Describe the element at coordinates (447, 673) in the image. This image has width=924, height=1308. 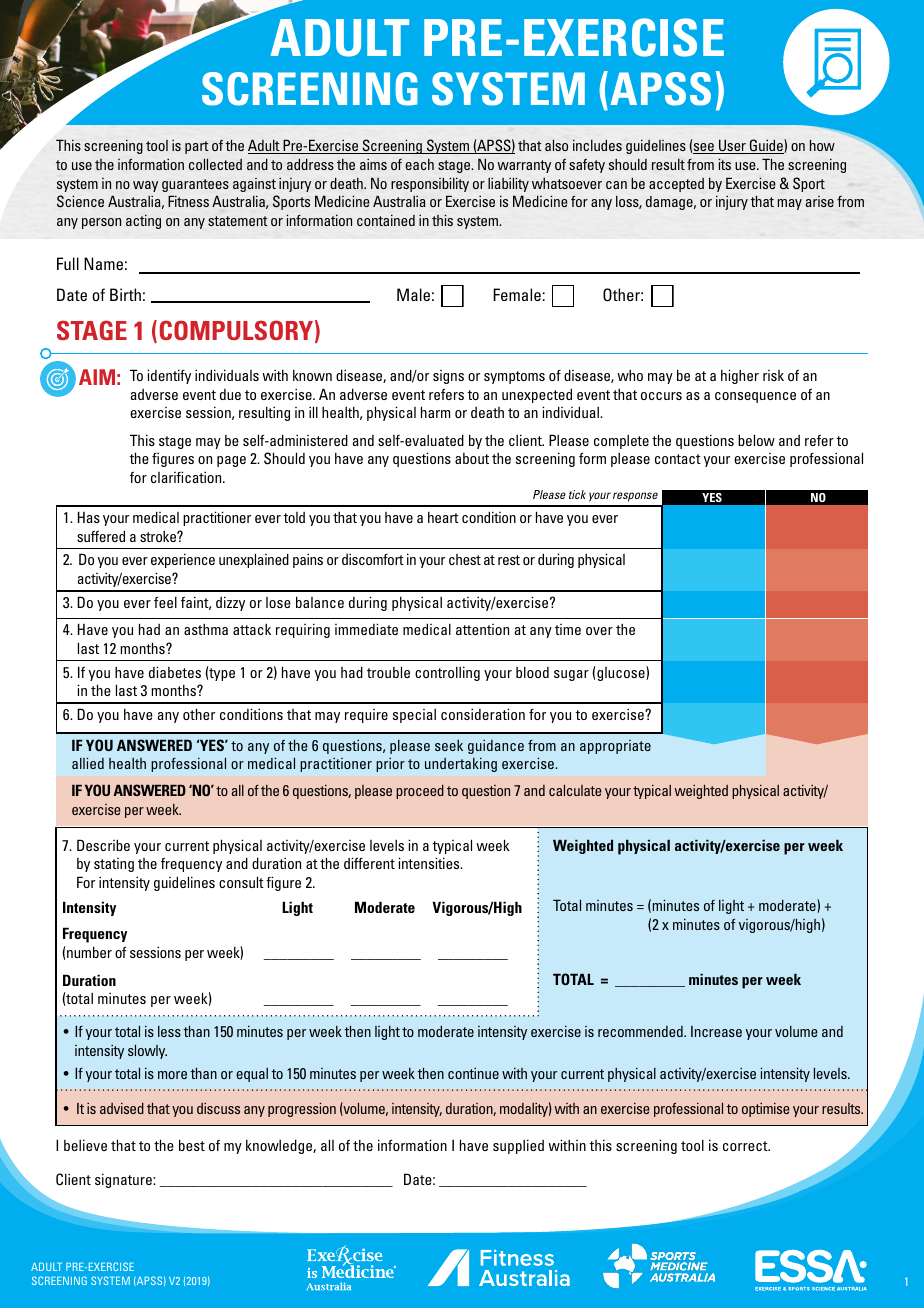
I see `controlling` at that location.
